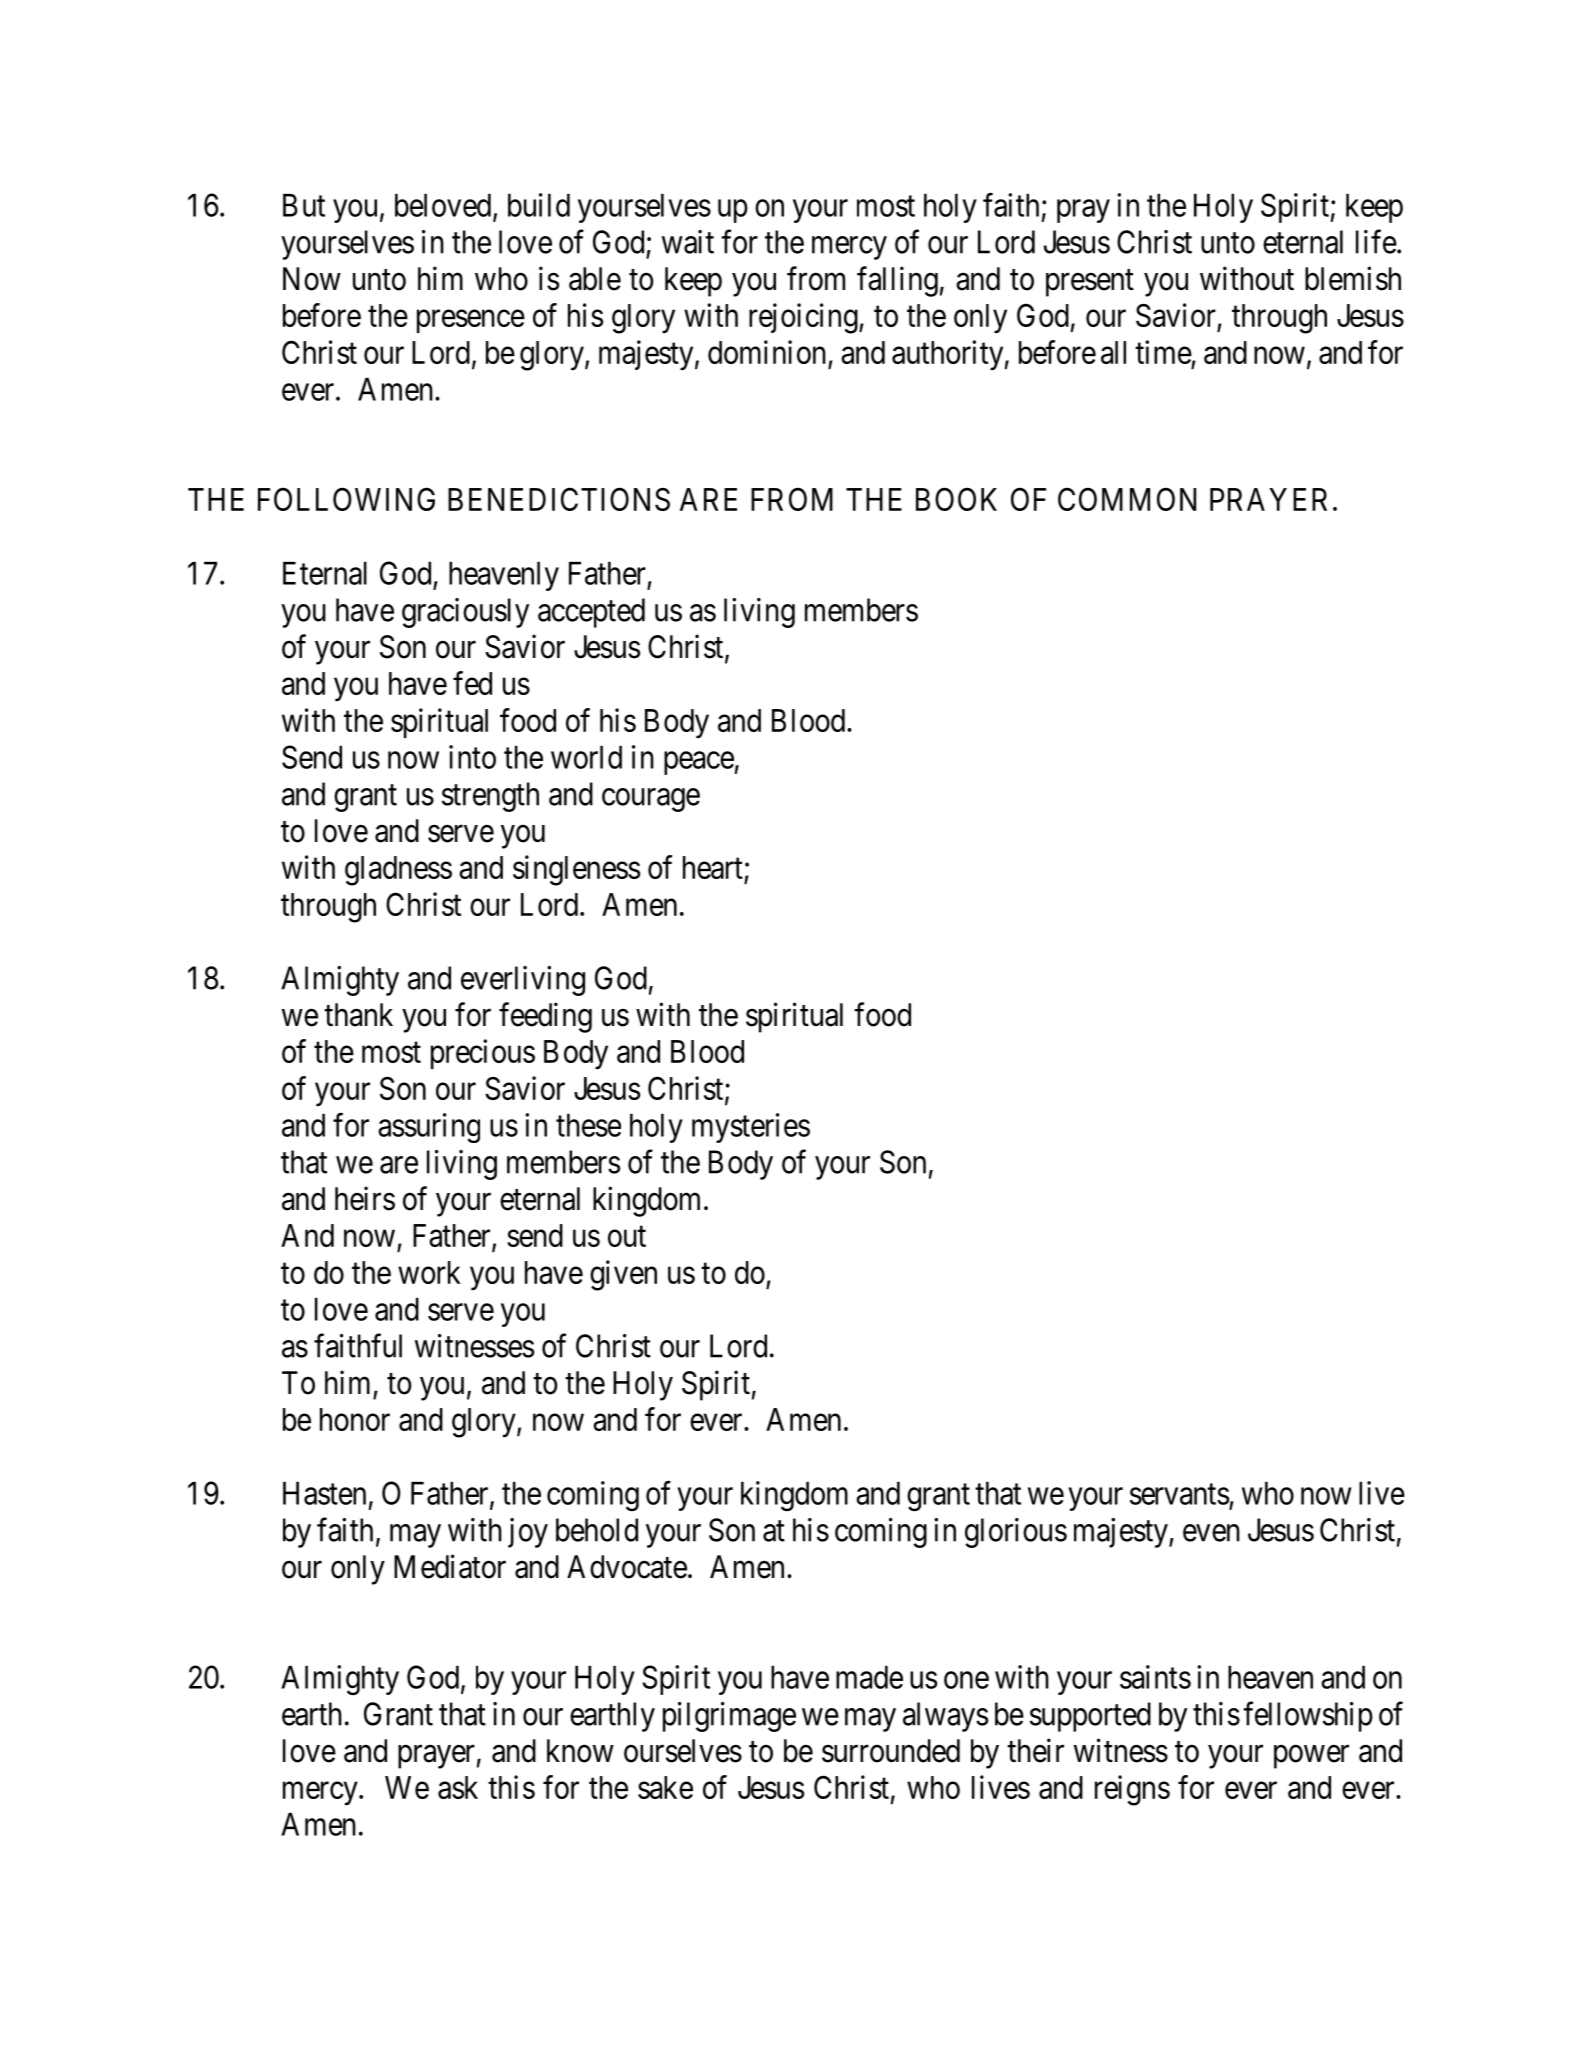 Image resolution: width=1590 pixels, height=2058 pixels. Describe the element at coordinates (1211, 1533) in the image. I see `even` at that location.
